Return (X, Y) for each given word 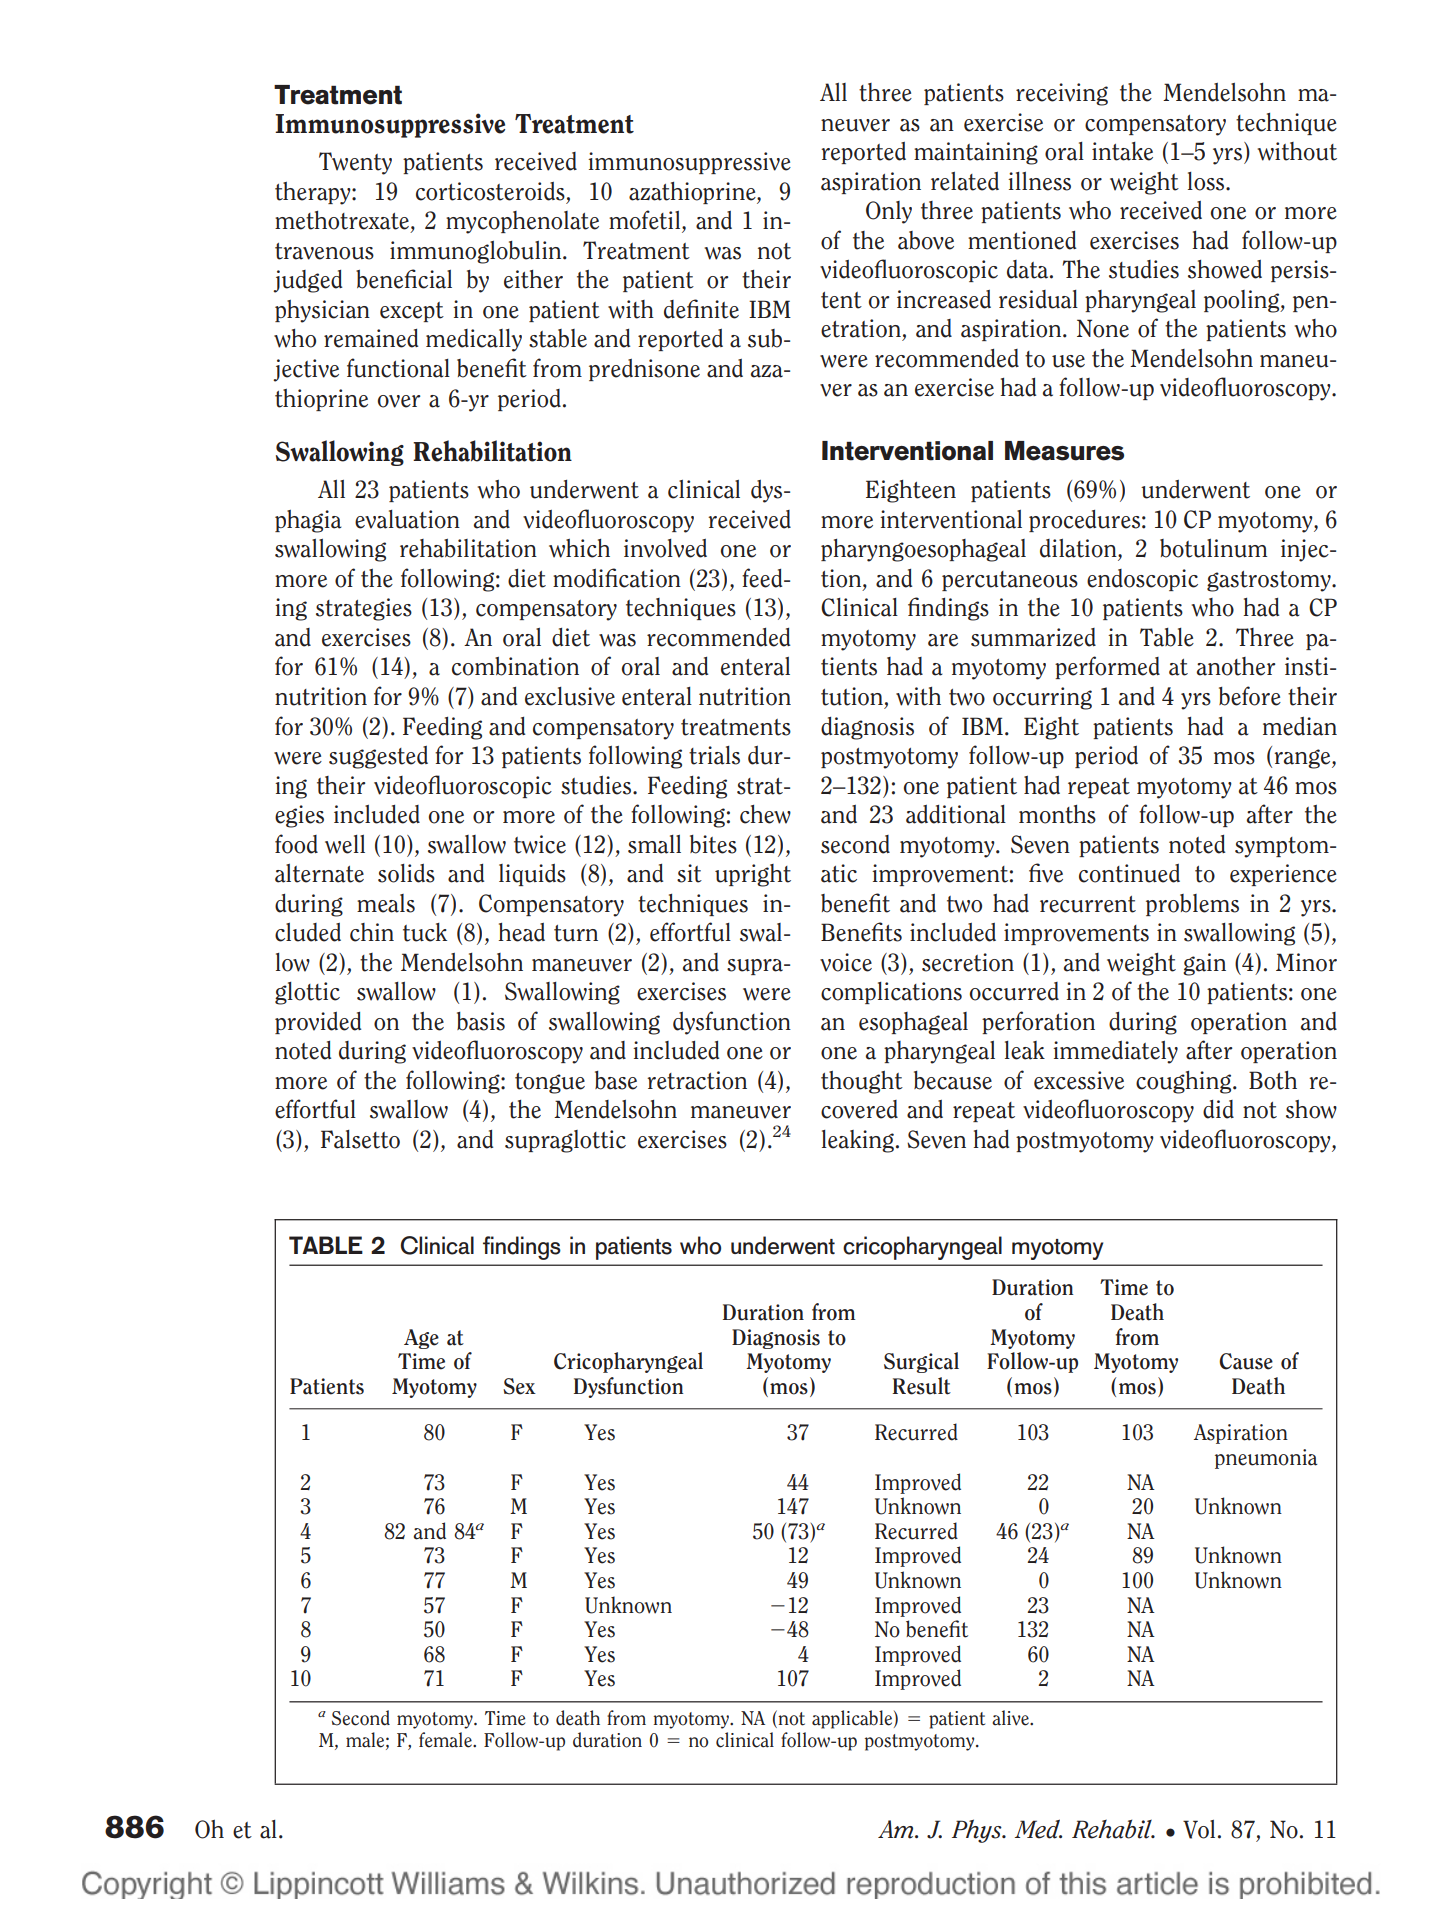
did (1218, 1109)
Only (889, 212)
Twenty (355, 163)
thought (862, 1082)
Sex (519, 1386)
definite (701, 309)
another (1236, 666)
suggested (378, 757)
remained (371, 338)
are (943, 640)
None (1103, 328)
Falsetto (360, 1139)
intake (1122, 151)
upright (753, 875)
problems (1192, 905)
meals (386, 903)
